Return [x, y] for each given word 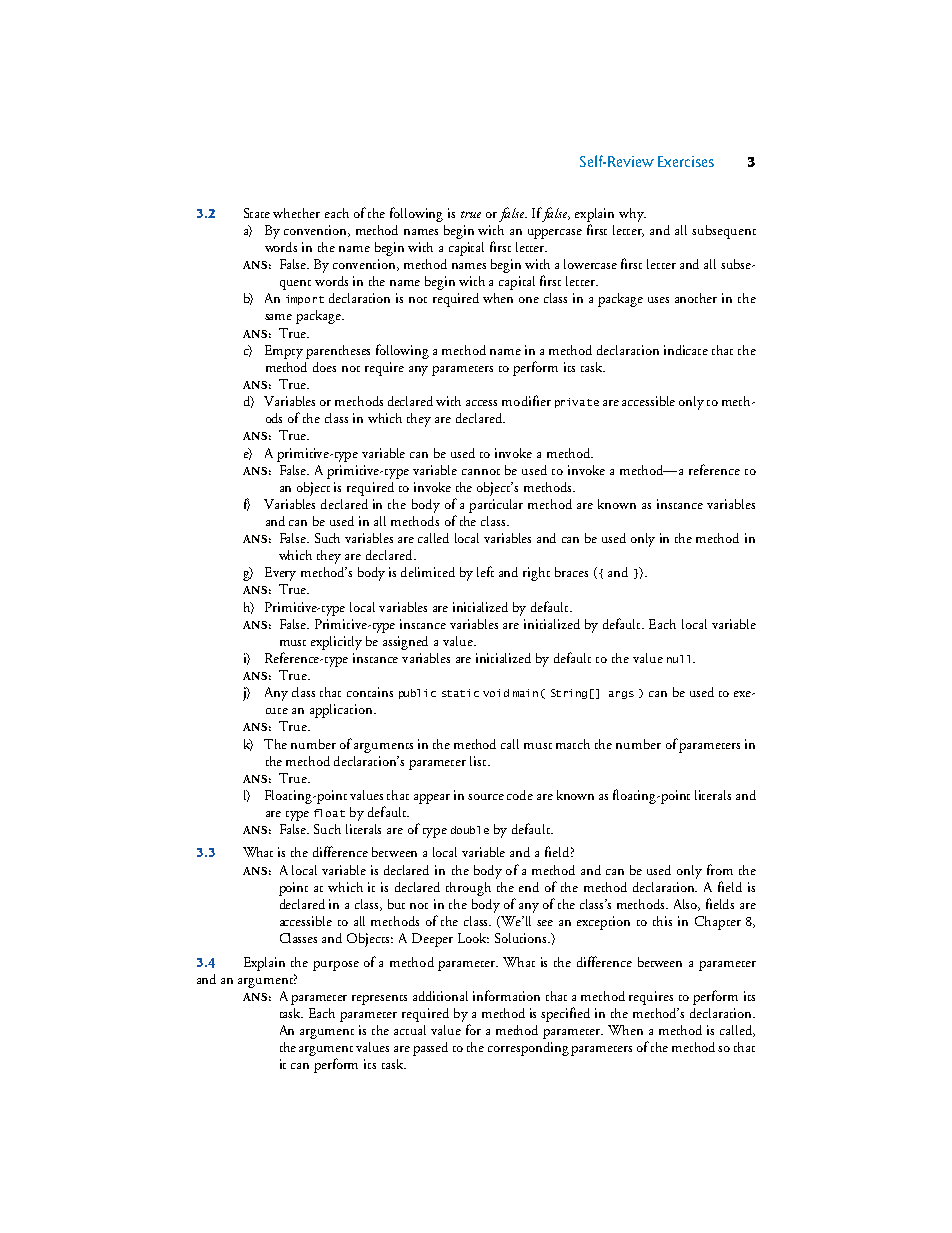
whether [296, 213]
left [485, 571]
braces [571, 572]
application [342, 711]
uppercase [555, 234]
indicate [686, 350]
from [720, 869]
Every [280, 574]
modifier [526, 400]
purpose [336, 966]
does [324, 367]
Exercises [686, 161]
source [486, 797]
